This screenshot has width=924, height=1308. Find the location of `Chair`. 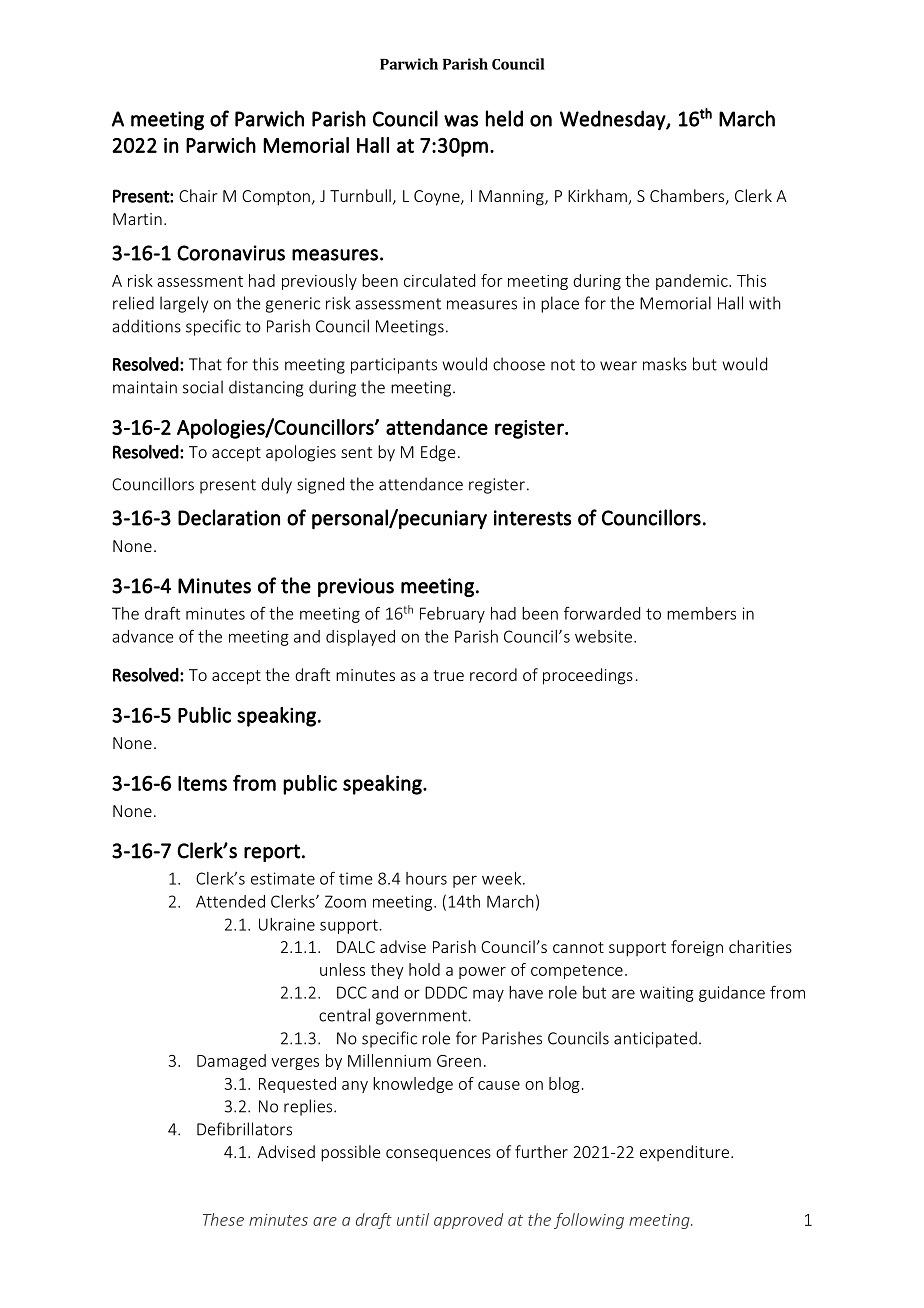

Chair is located at coordinates (198, 195).
